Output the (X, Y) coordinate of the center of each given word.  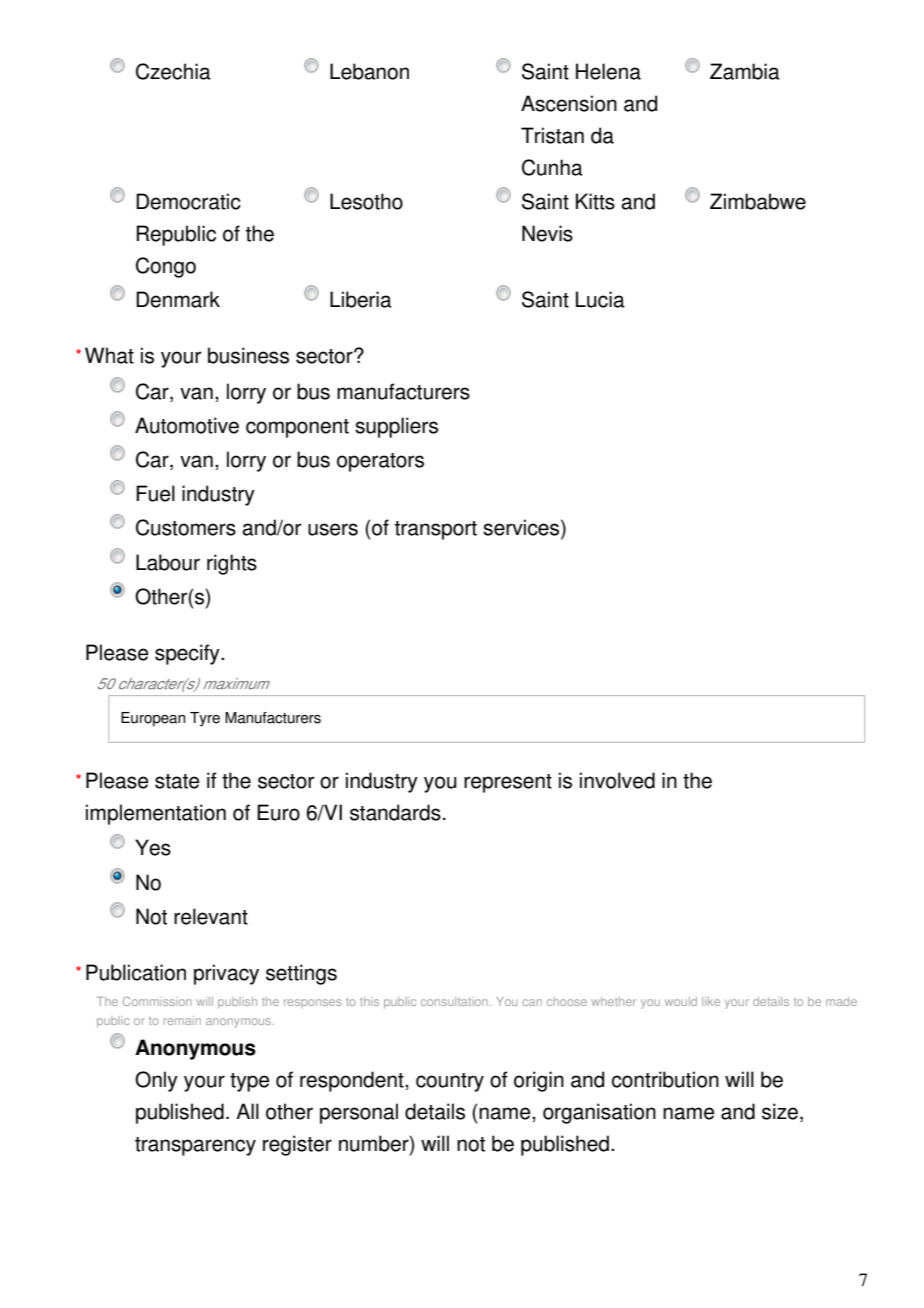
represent (508, 783)
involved (617, 780)
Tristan (552, 135)
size (780, 1111)
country (450, 1082)
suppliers (396, 427)
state (177, 781)
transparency (195, 1146)
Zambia (745, 71)
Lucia (600, 299)
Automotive (187, 425)
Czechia (173, 71)
